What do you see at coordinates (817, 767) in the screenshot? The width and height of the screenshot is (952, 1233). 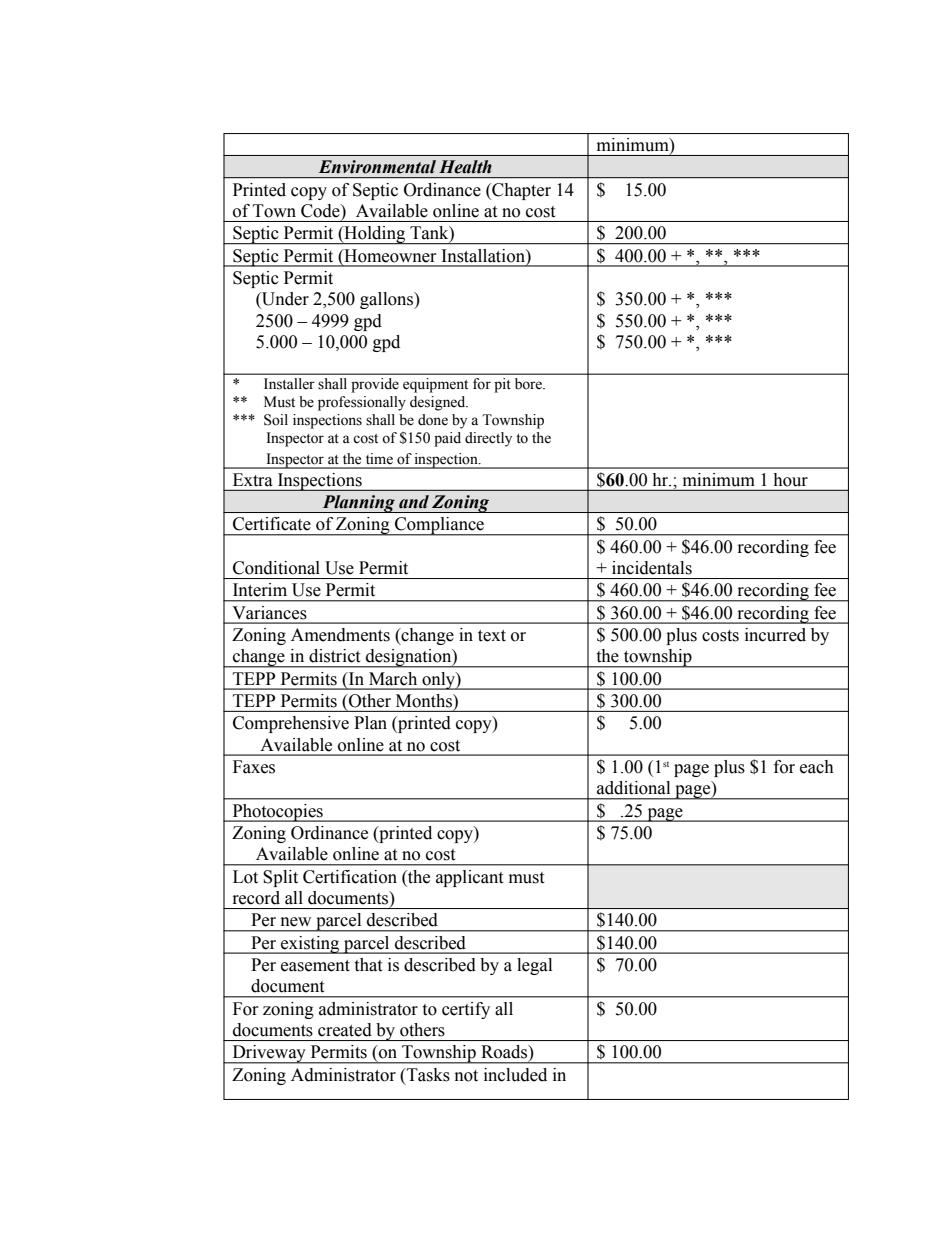 I see `each` at bounding box center [817, 767].
